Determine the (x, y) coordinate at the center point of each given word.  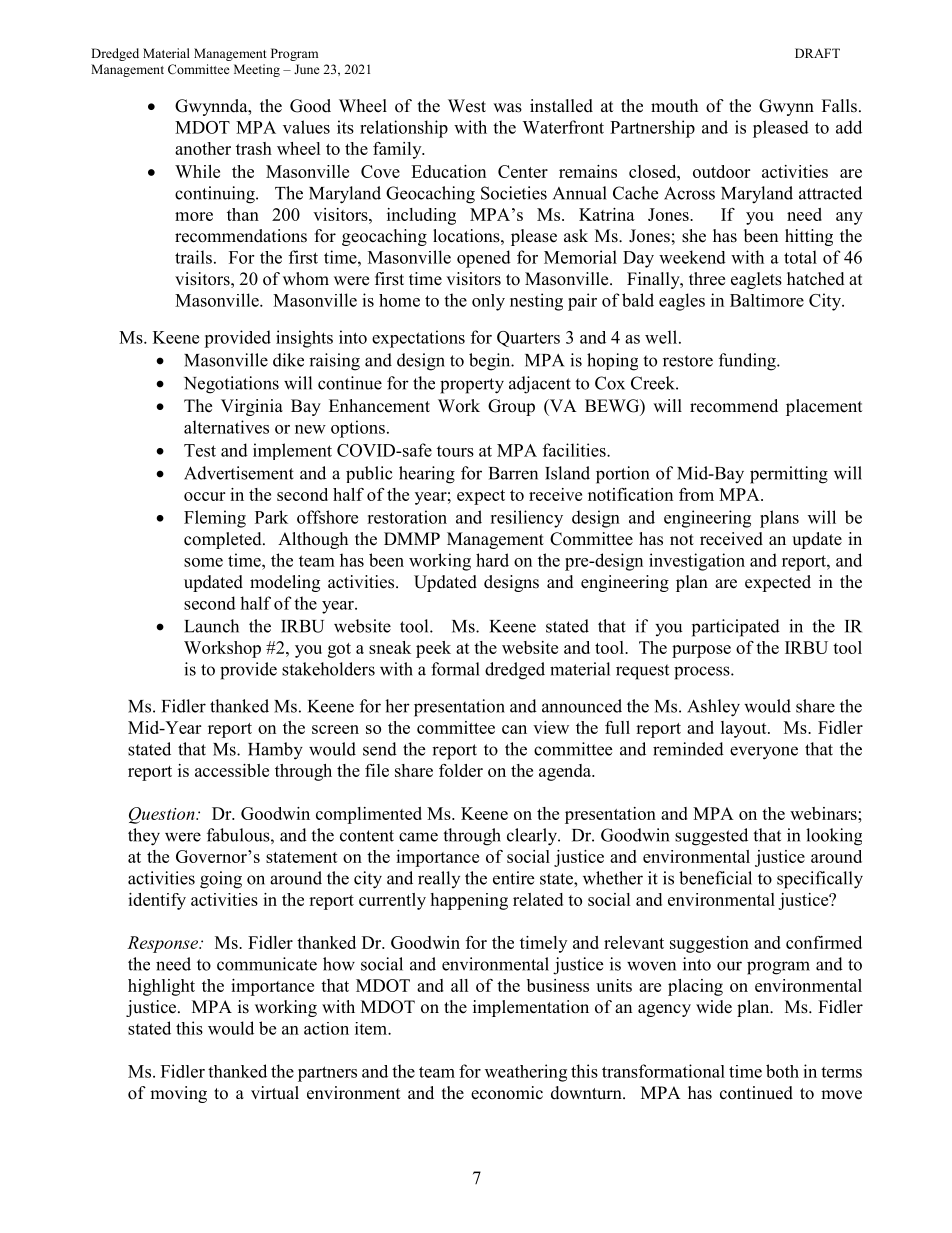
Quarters (528, 339)
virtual (275, 1093)
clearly (533, 837)
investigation (697, 562)
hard (492, 560)
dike (288, 360)
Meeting (257, 70)
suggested (711, 837)
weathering (526, 1073)
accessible (232, 770)
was (507, 108)
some (203, 562)
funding (748, 362)
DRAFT (817, 53)
